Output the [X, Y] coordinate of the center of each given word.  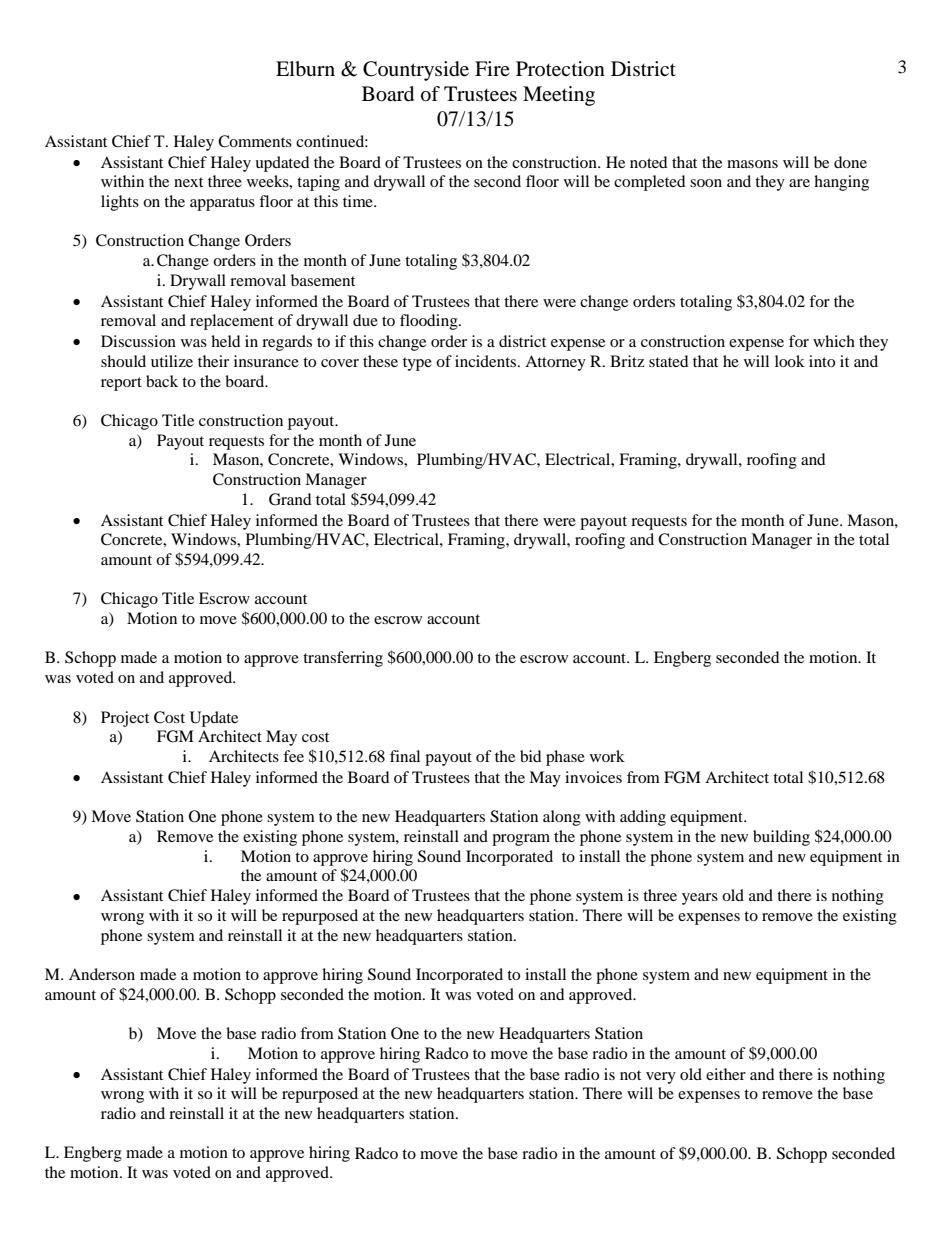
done [850, 162]
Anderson [102, 974]
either [726, 1074]
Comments [255, 141]
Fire [492, 68]
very [661, 1078]
